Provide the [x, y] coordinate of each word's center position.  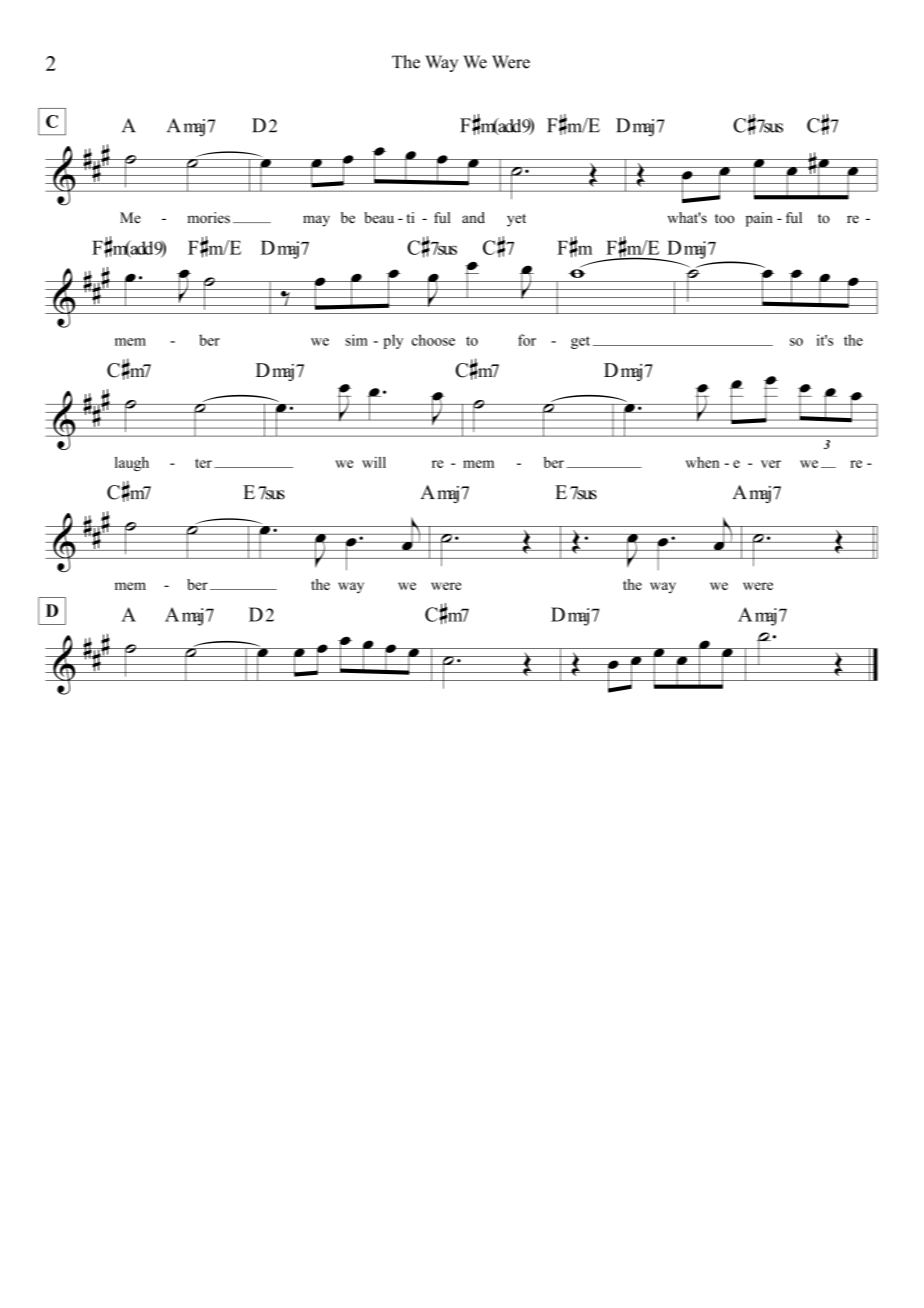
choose [433, 340]
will [374, 462]
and [473, 217]
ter [203, 463]
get [580, 342]
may [316, 221]
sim [356, 340]
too [725, 219]
